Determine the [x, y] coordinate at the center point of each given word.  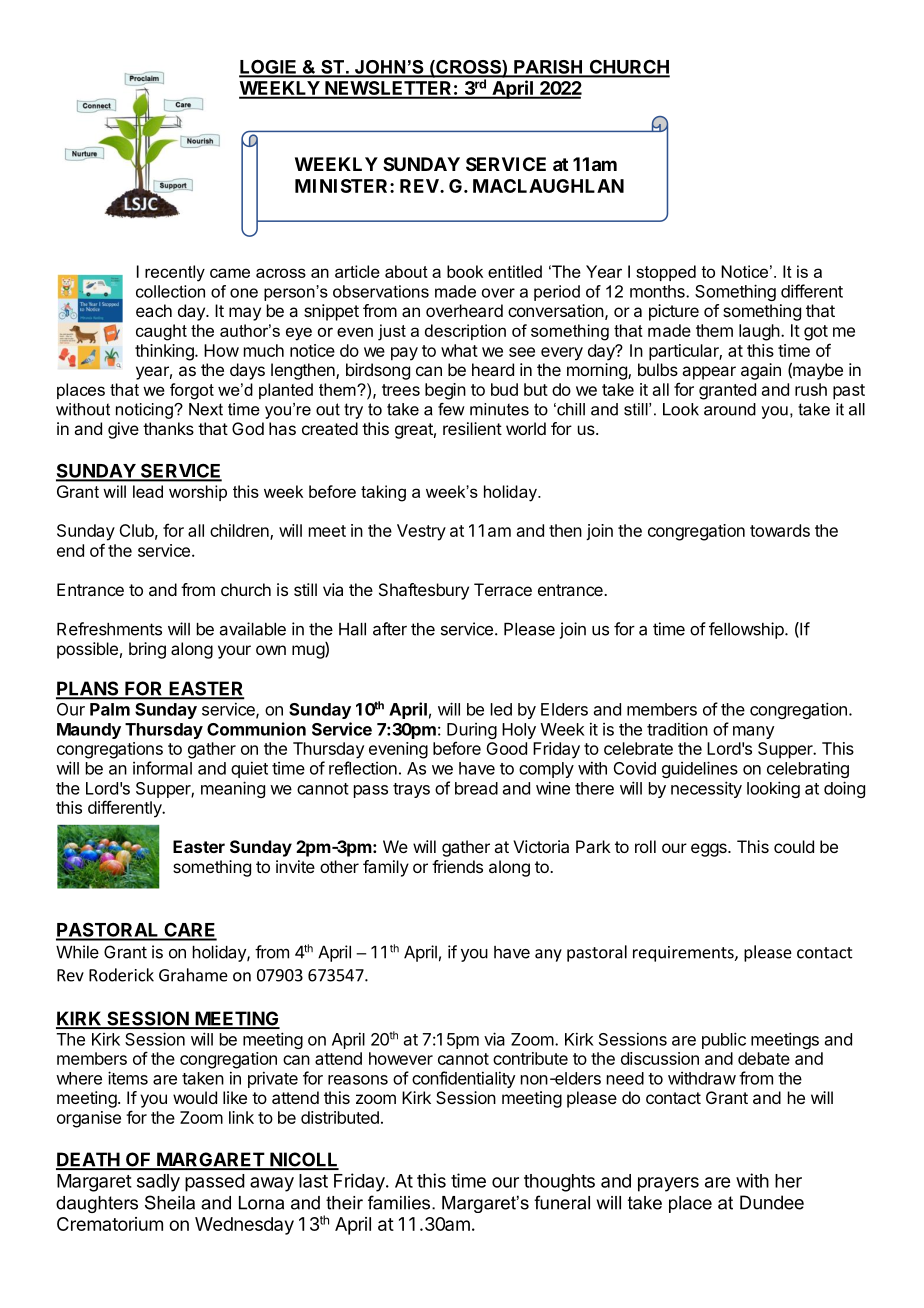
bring [147, 650]
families [400, 1202]
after [390, 629]
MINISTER [343, 186]
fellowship [747, 630]
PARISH [548, 68]
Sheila [170, 1202]
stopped [666, 273]
